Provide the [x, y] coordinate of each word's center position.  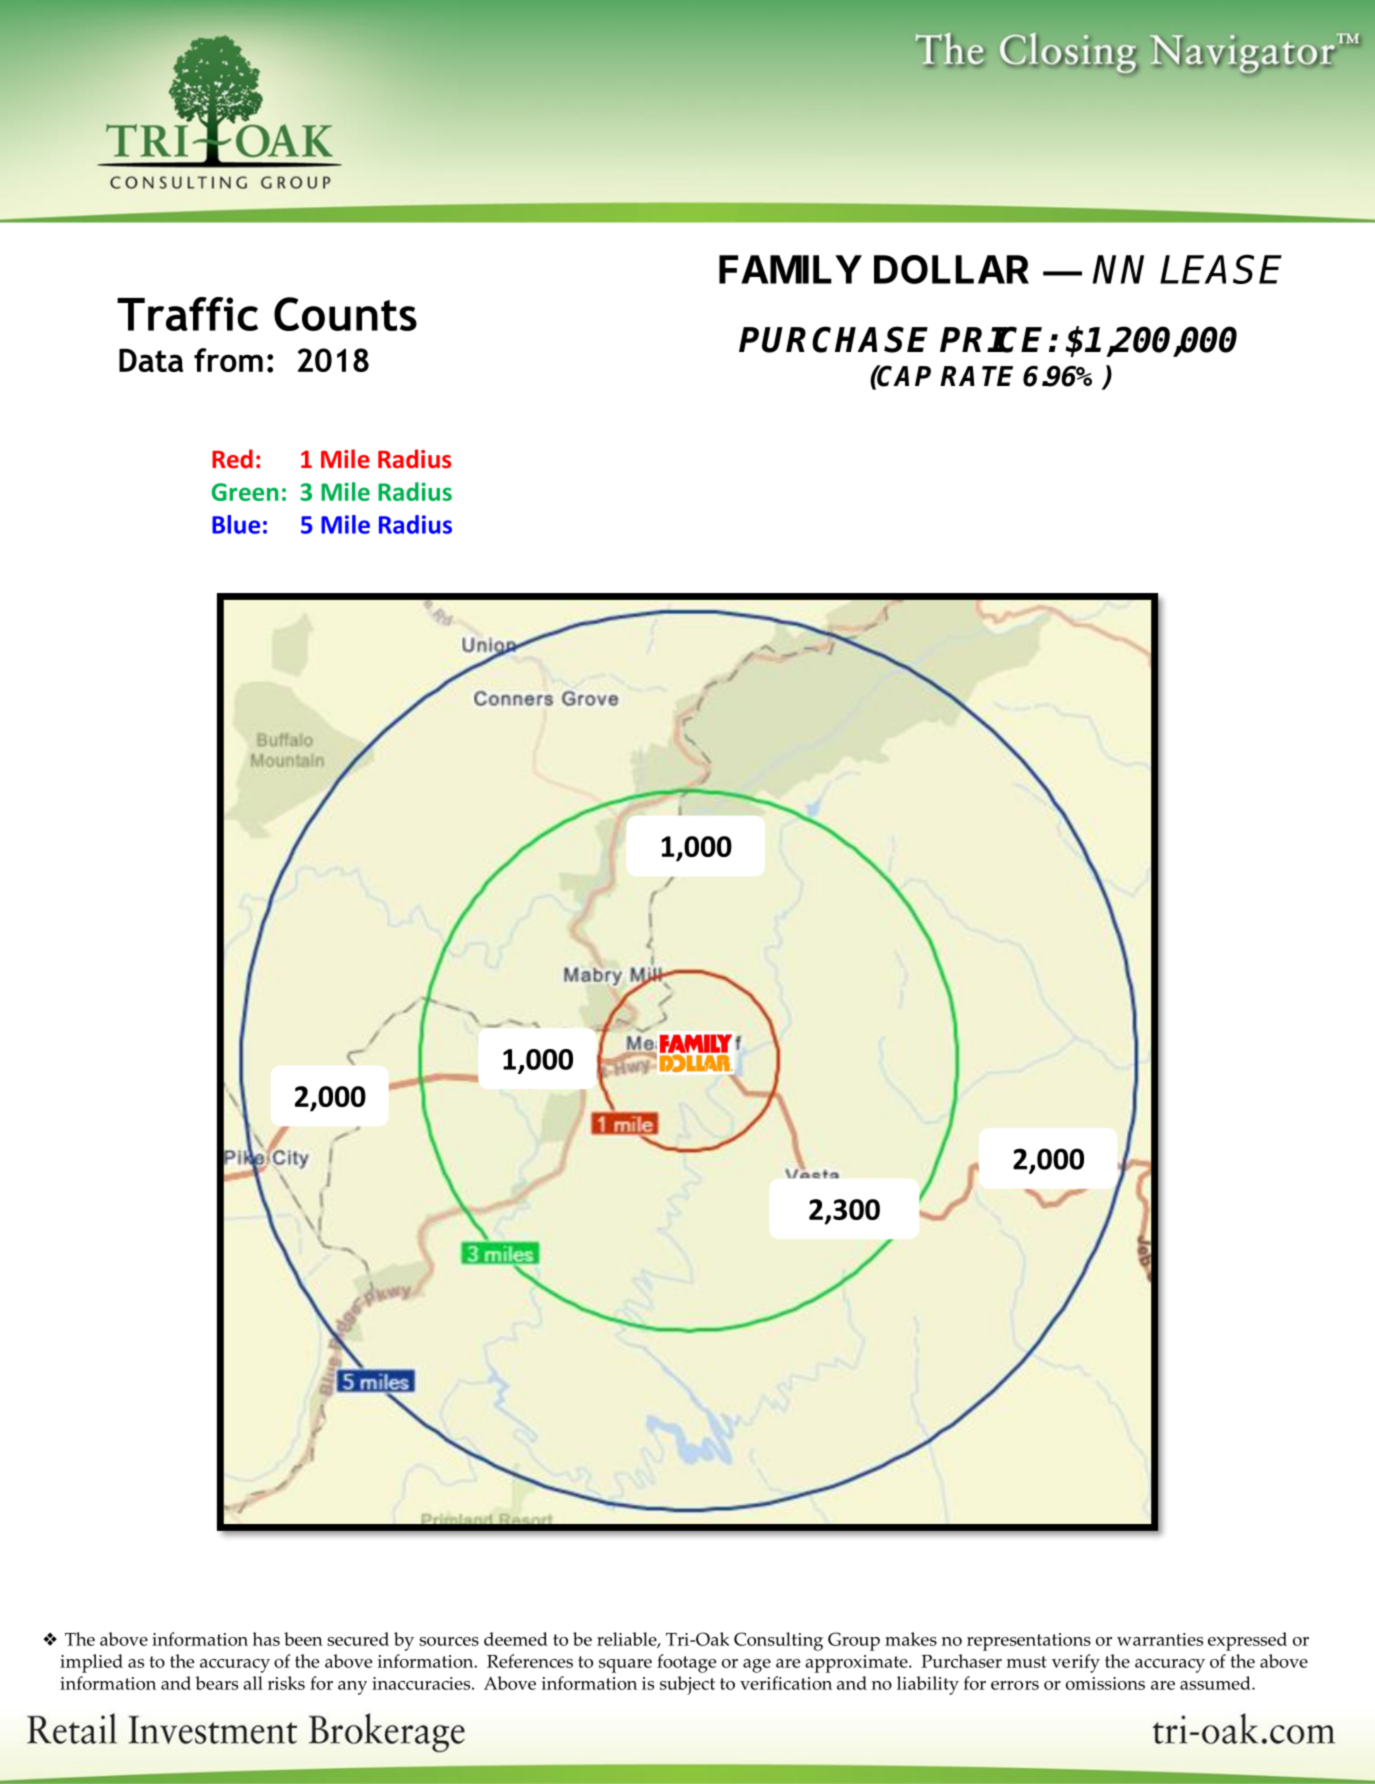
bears [216, 1683]
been [303, 1639]
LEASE [1221, 269]
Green [245, 492]
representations [1029, 1642]
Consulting [778, 1641]
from [228, 360]
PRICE [991, 339]
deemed [516, 1639]
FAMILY [790, 269]
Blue [236, 524]
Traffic [187, 314]
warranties [1160, 1639]
